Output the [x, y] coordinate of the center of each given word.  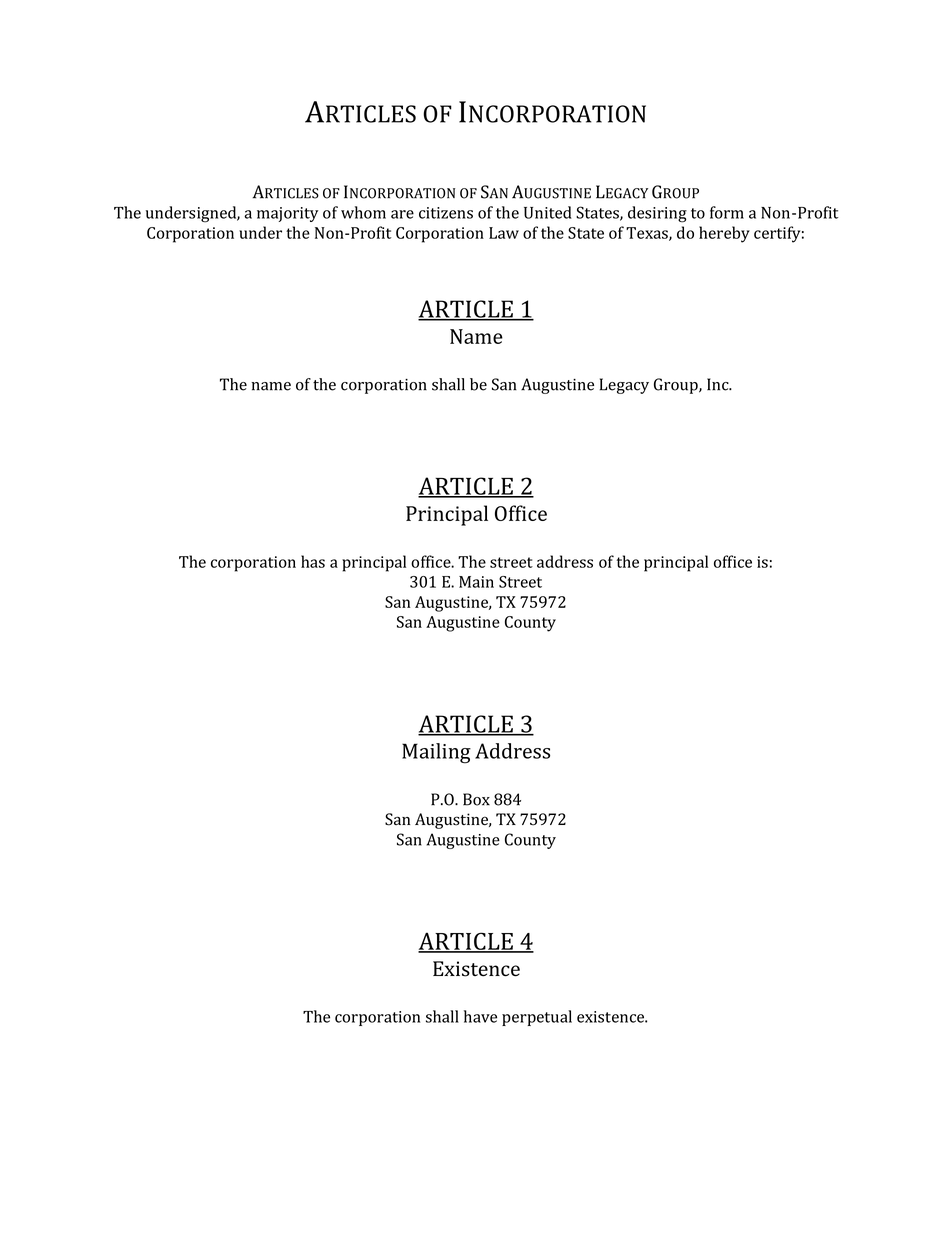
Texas [648, 234]
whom [363, 212]
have [480, 1016]
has [313, 561]
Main [476, 582]
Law [504, 233]
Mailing [436, 753]
